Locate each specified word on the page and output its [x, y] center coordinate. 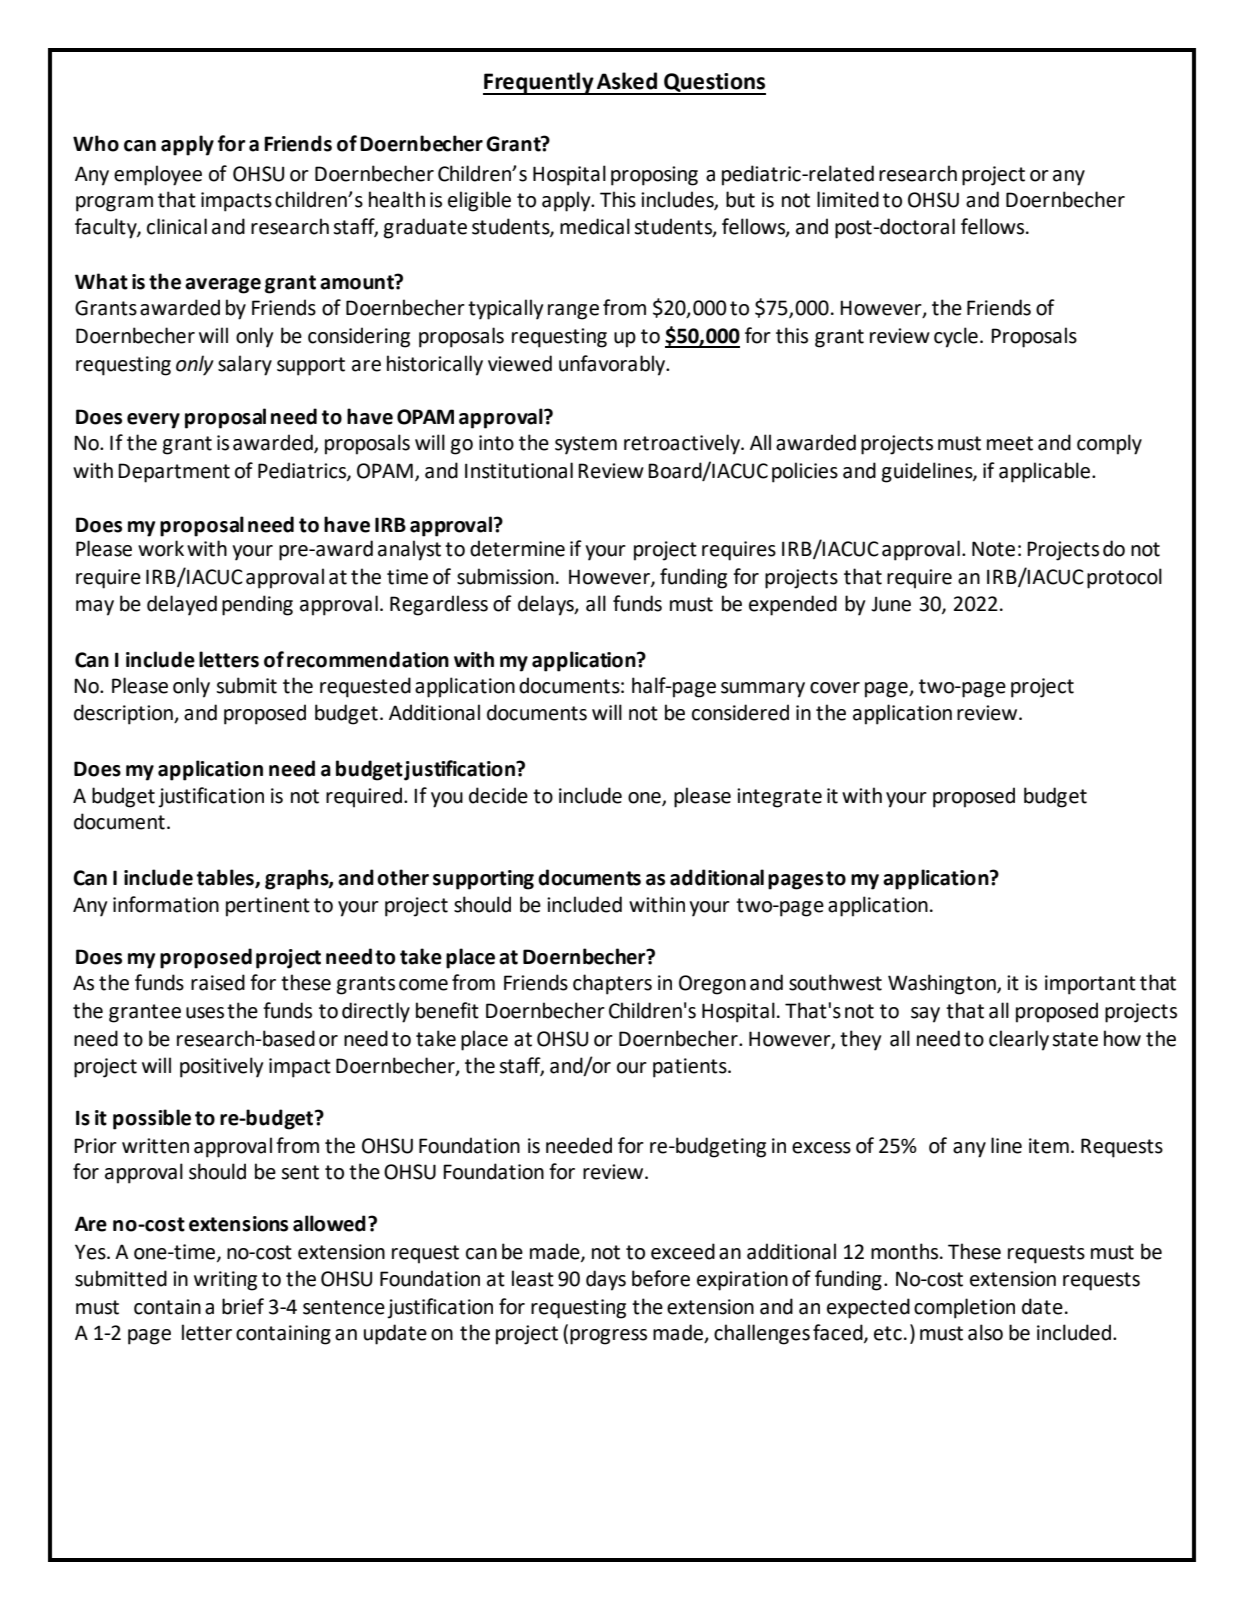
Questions [714, 84]
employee [158, 175]
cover [835, 688]
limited [848, 199]
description [124, 714]
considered [740, 712]
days [606, 1280]
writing [225, 1281]
